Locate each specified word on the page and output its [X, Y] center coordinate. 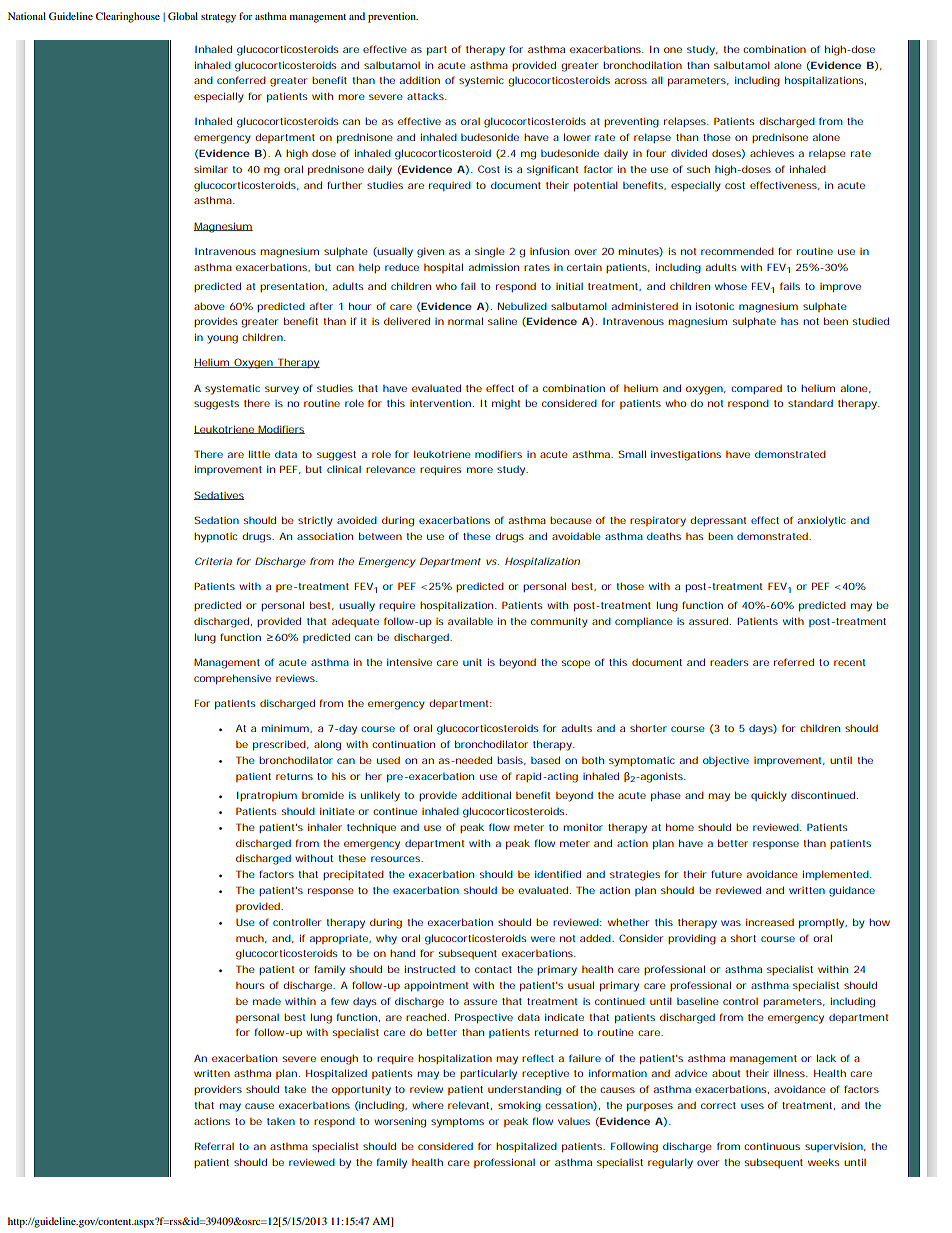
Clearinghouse [128, 17]
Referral [214, 1146]
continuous [772, 1146]
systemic [481, 82]
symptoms [457, 1123]
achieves [772, 153]
